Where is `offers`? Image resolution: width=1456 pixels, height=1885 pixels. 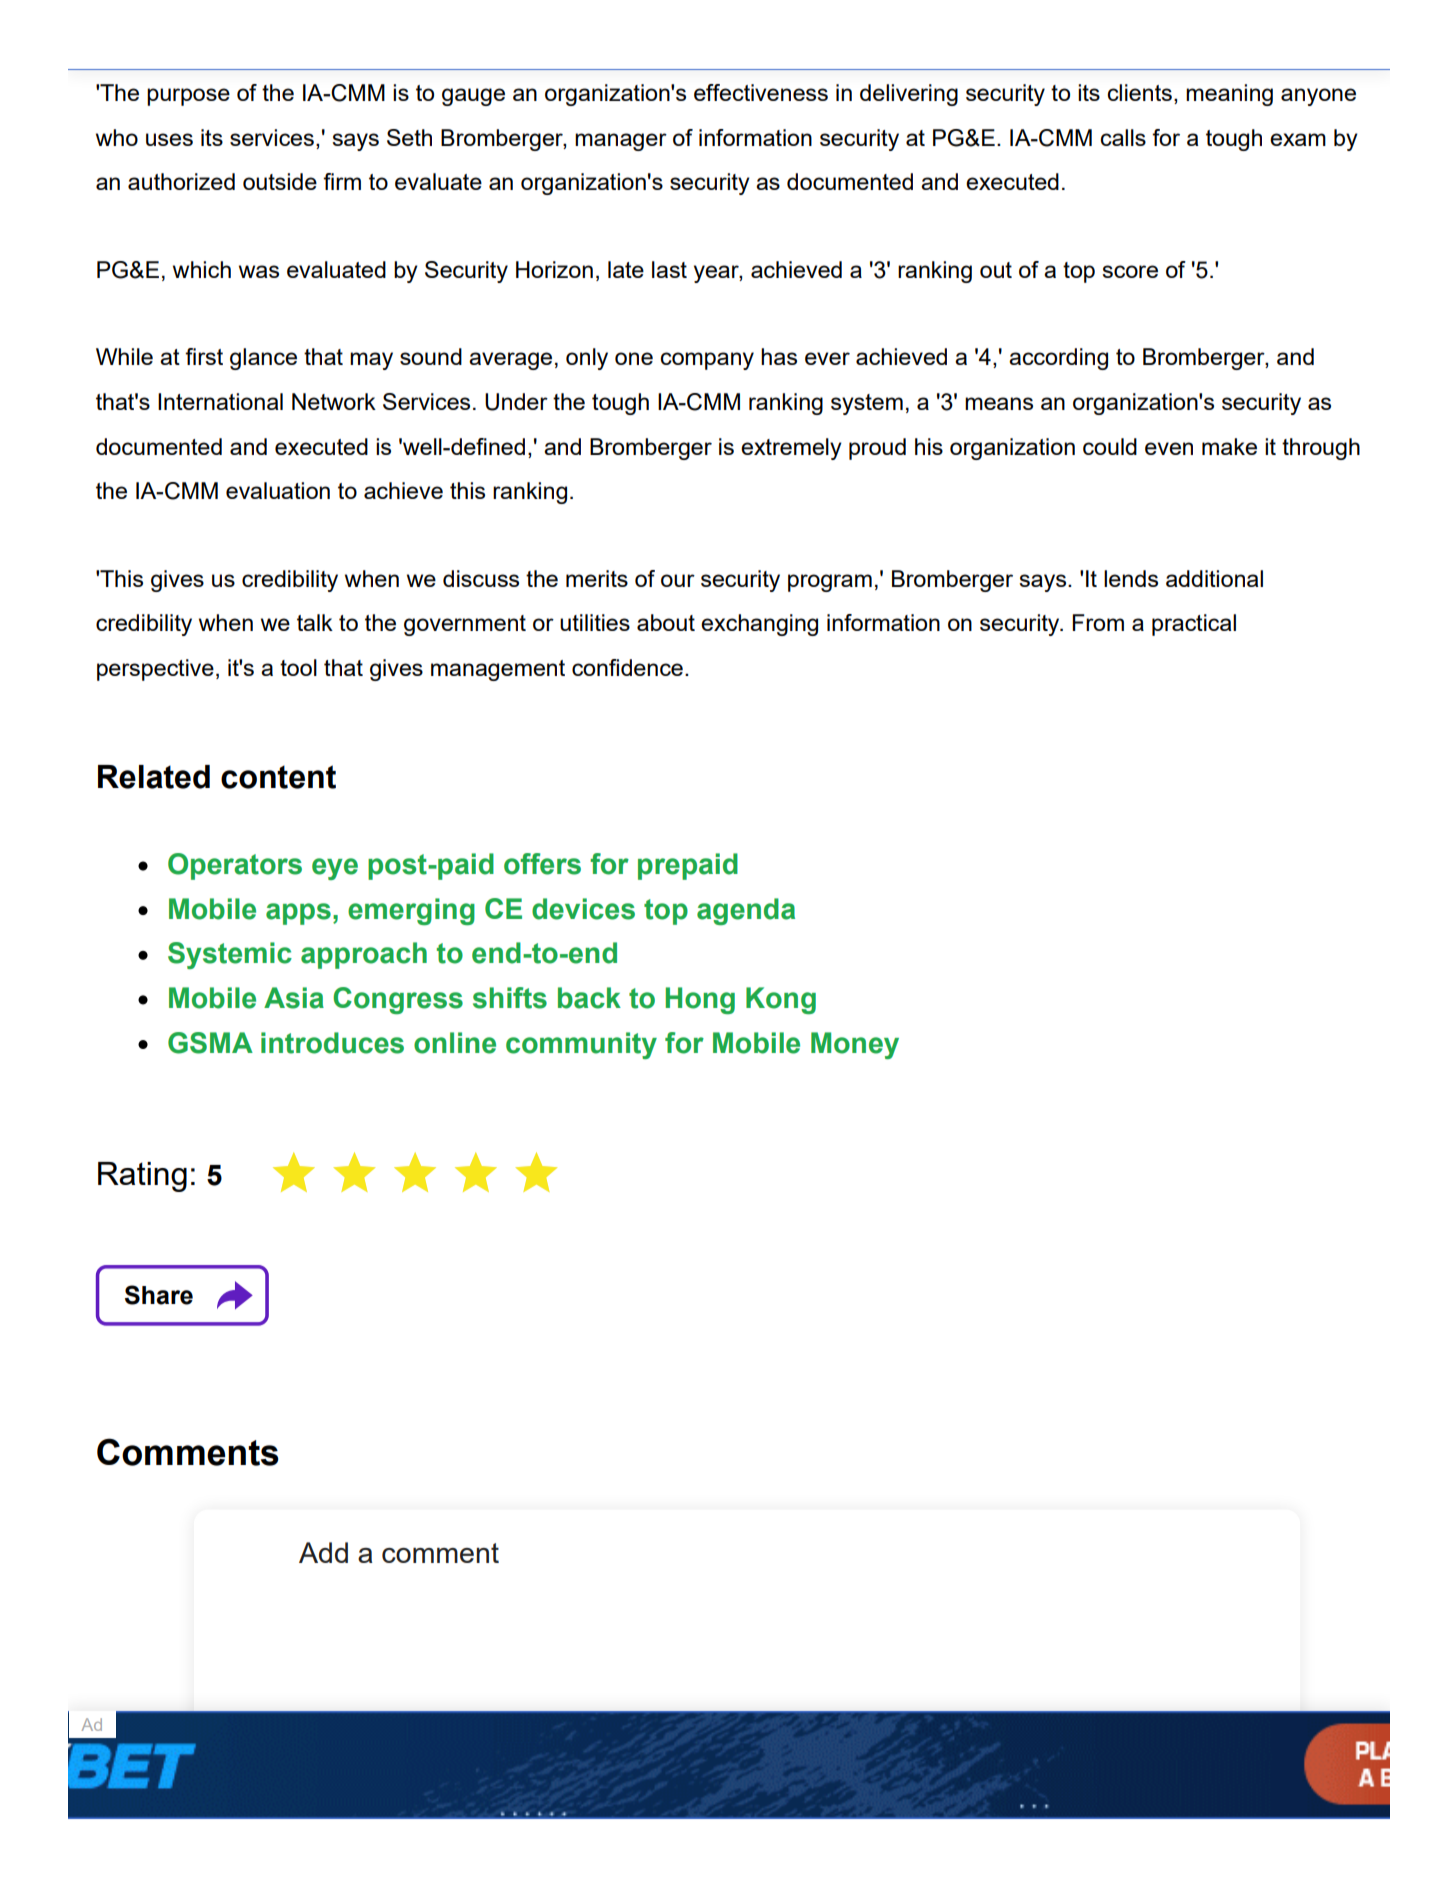 offers is located at coordinates (542, 864).
